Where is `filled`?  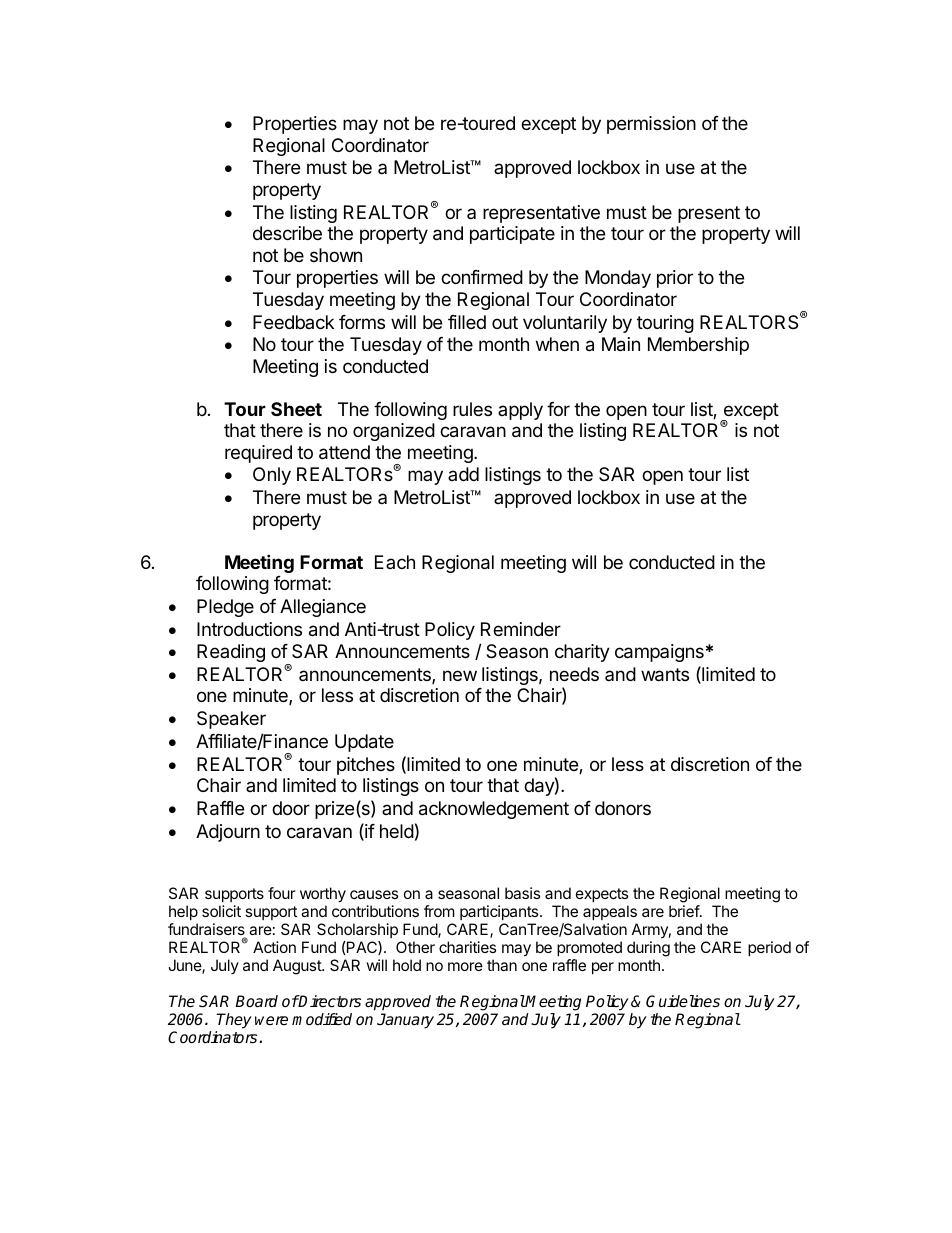 filled is located at coordinates (467, 322).
